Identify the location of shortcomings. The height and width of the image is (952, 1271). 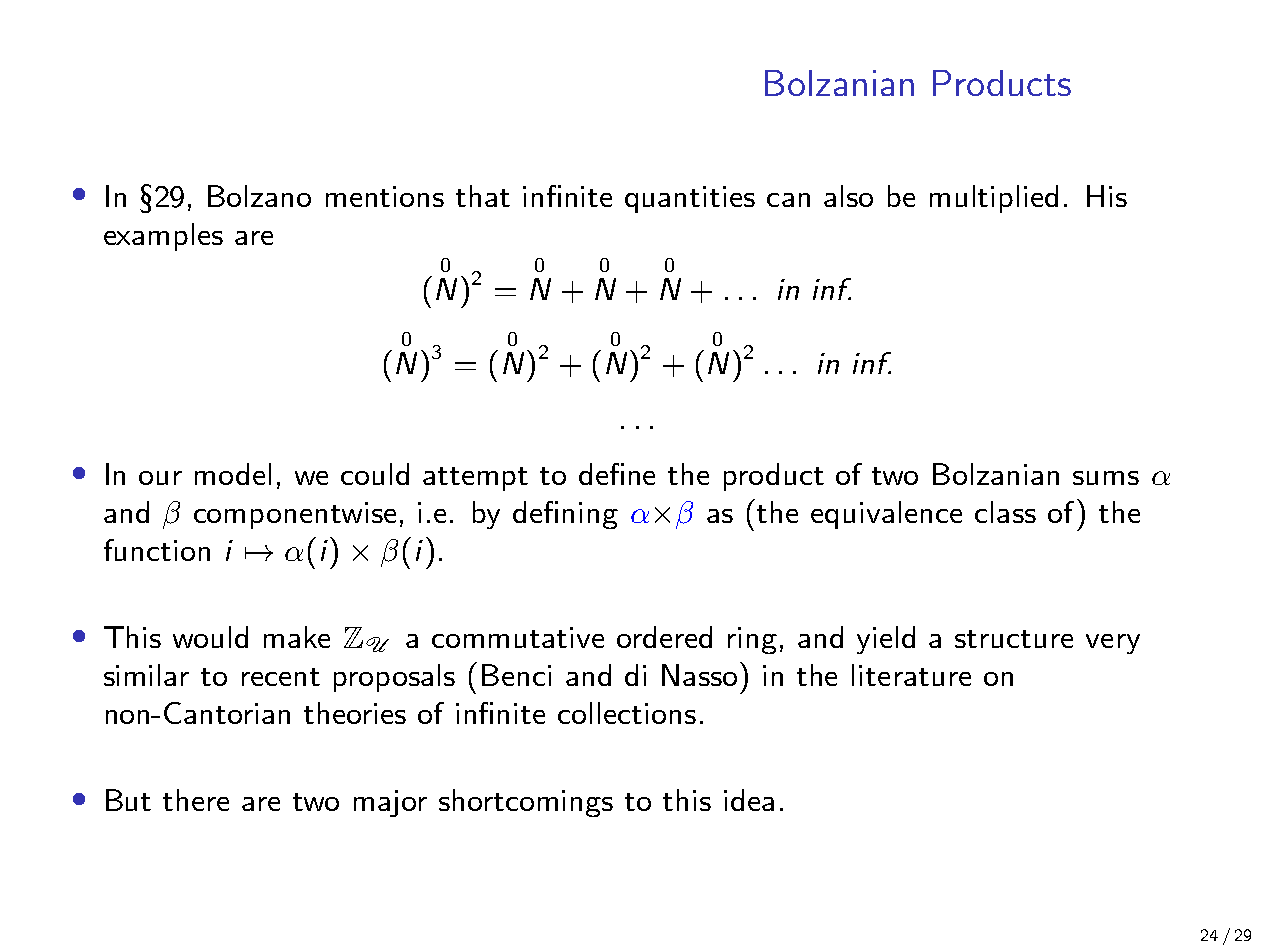
(526, 803).
